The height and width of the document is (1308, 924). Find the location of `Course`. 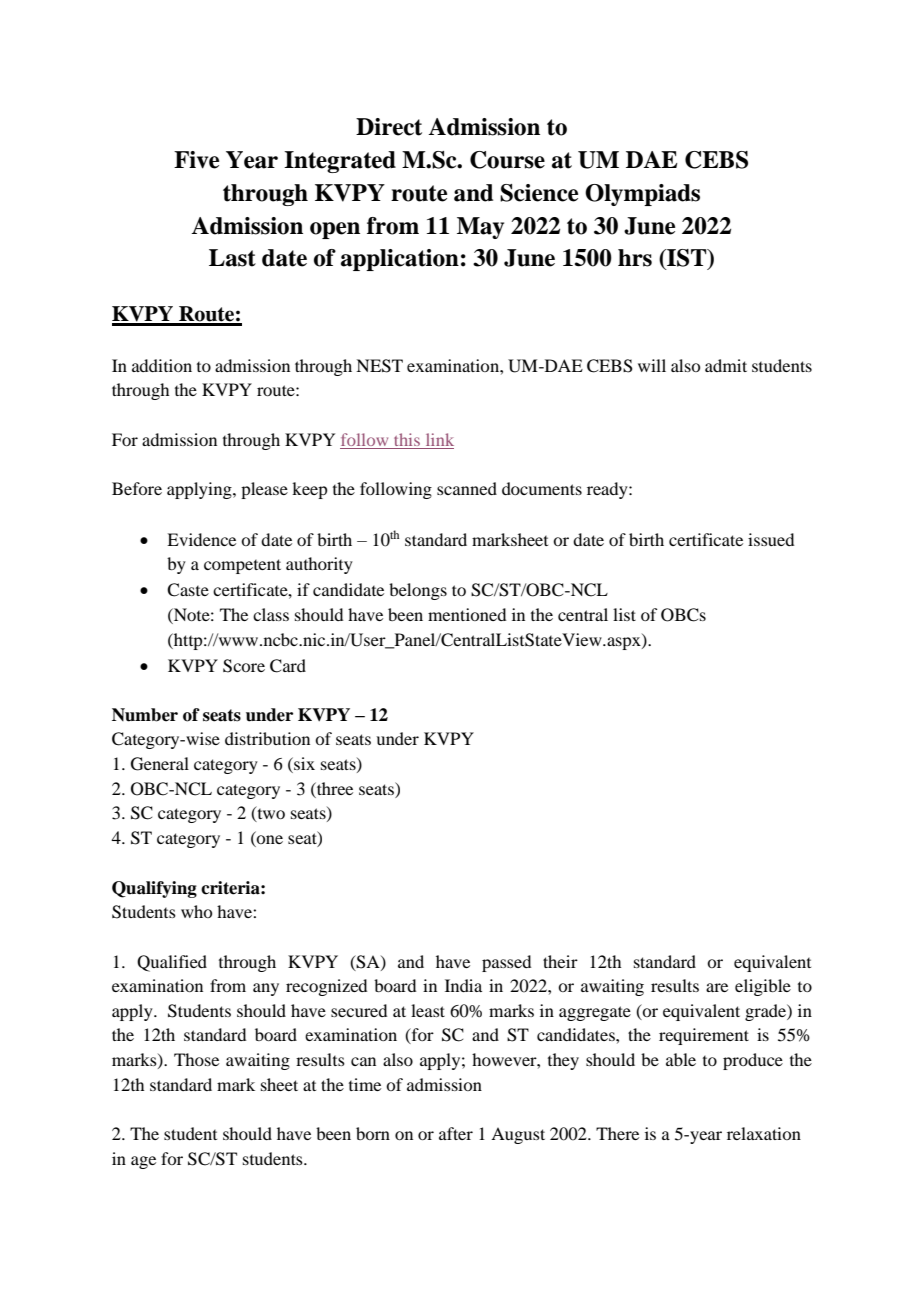

Course is located at coordinates (507, 160).
